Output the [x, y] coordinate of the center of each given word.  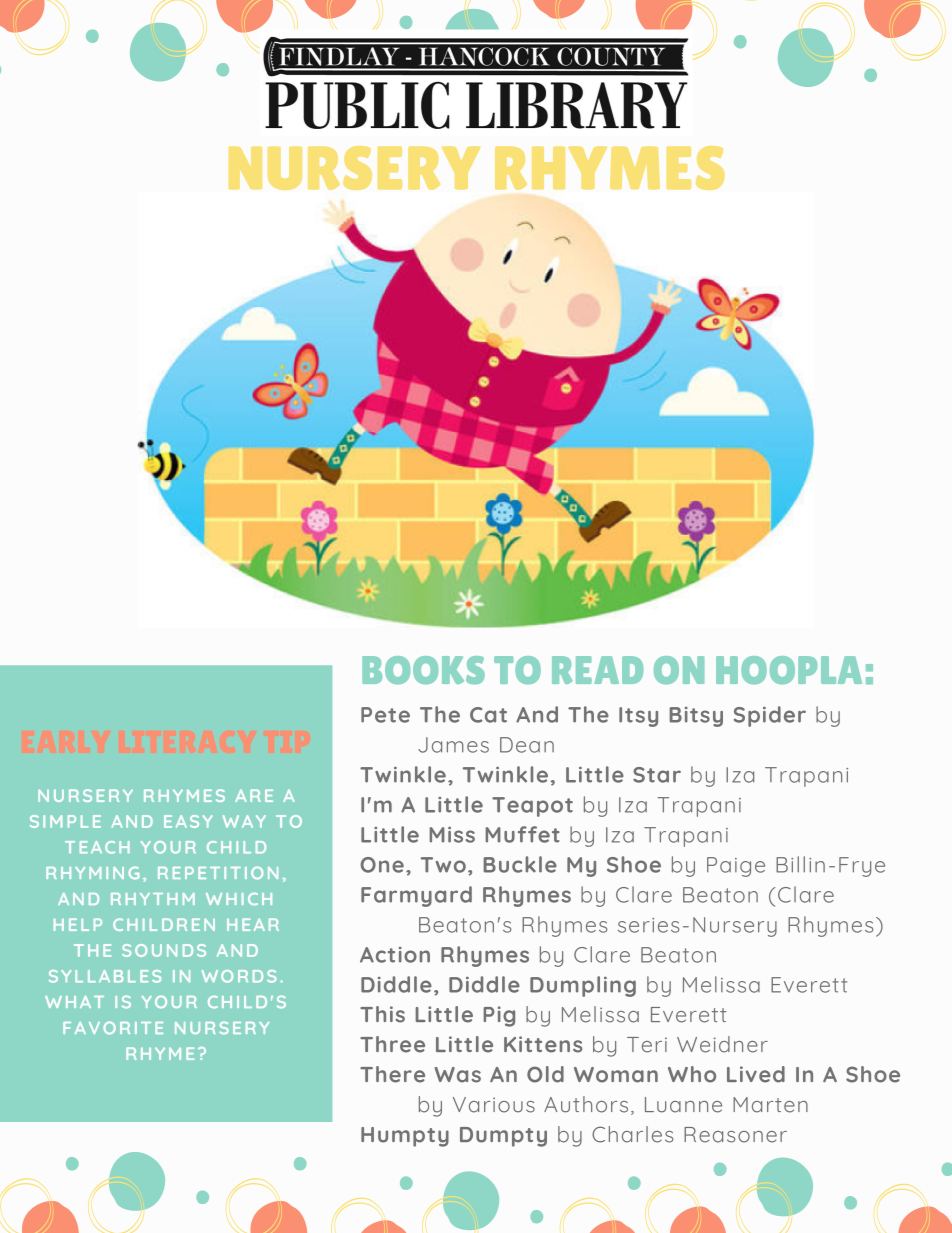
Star [657, 775]
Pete [385, 715]
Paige [736, 867]
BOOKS [423, 670]
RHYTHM [153, 899]
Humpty [405, 1137]
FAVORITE [113, 1027]
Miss [452, 835]
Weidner [722, 1044]
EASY [188, 821]
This [382, 1014]
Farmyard [416, 896]
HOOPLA [789, 670]
